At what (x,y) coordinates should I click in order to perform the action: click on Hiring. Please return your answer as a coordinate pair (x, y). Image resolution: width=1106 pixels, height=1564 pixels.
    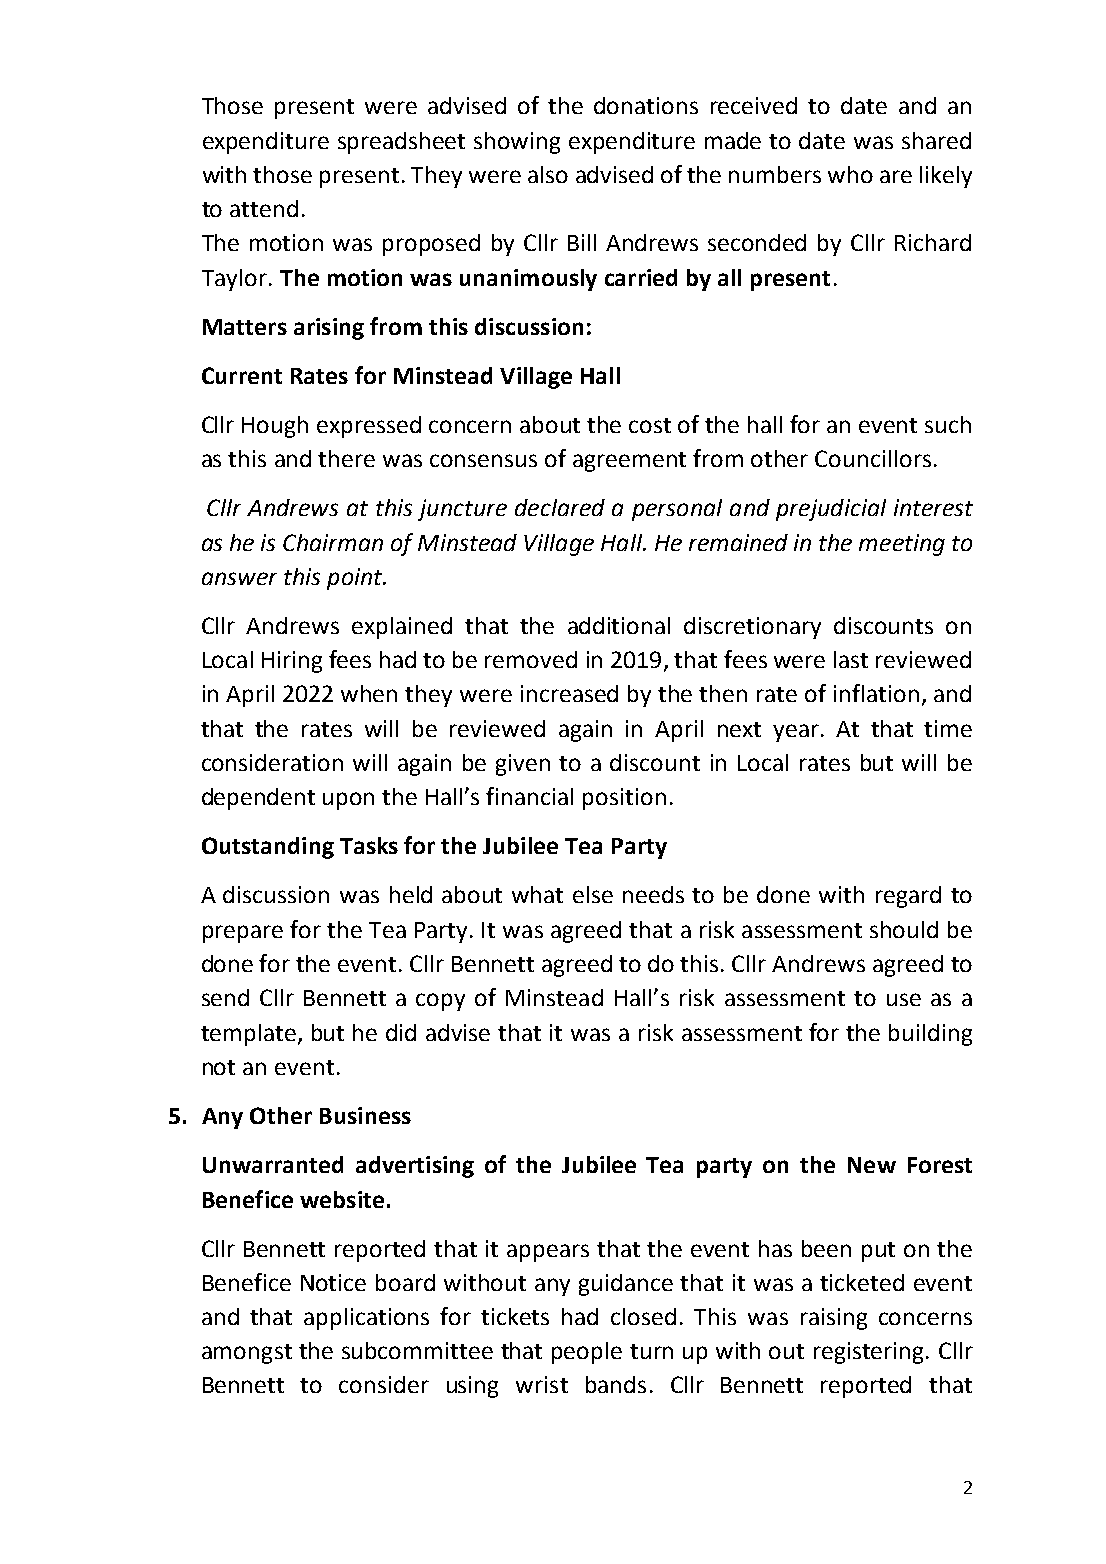
    Looking at the image, I should click on (292, 662).
